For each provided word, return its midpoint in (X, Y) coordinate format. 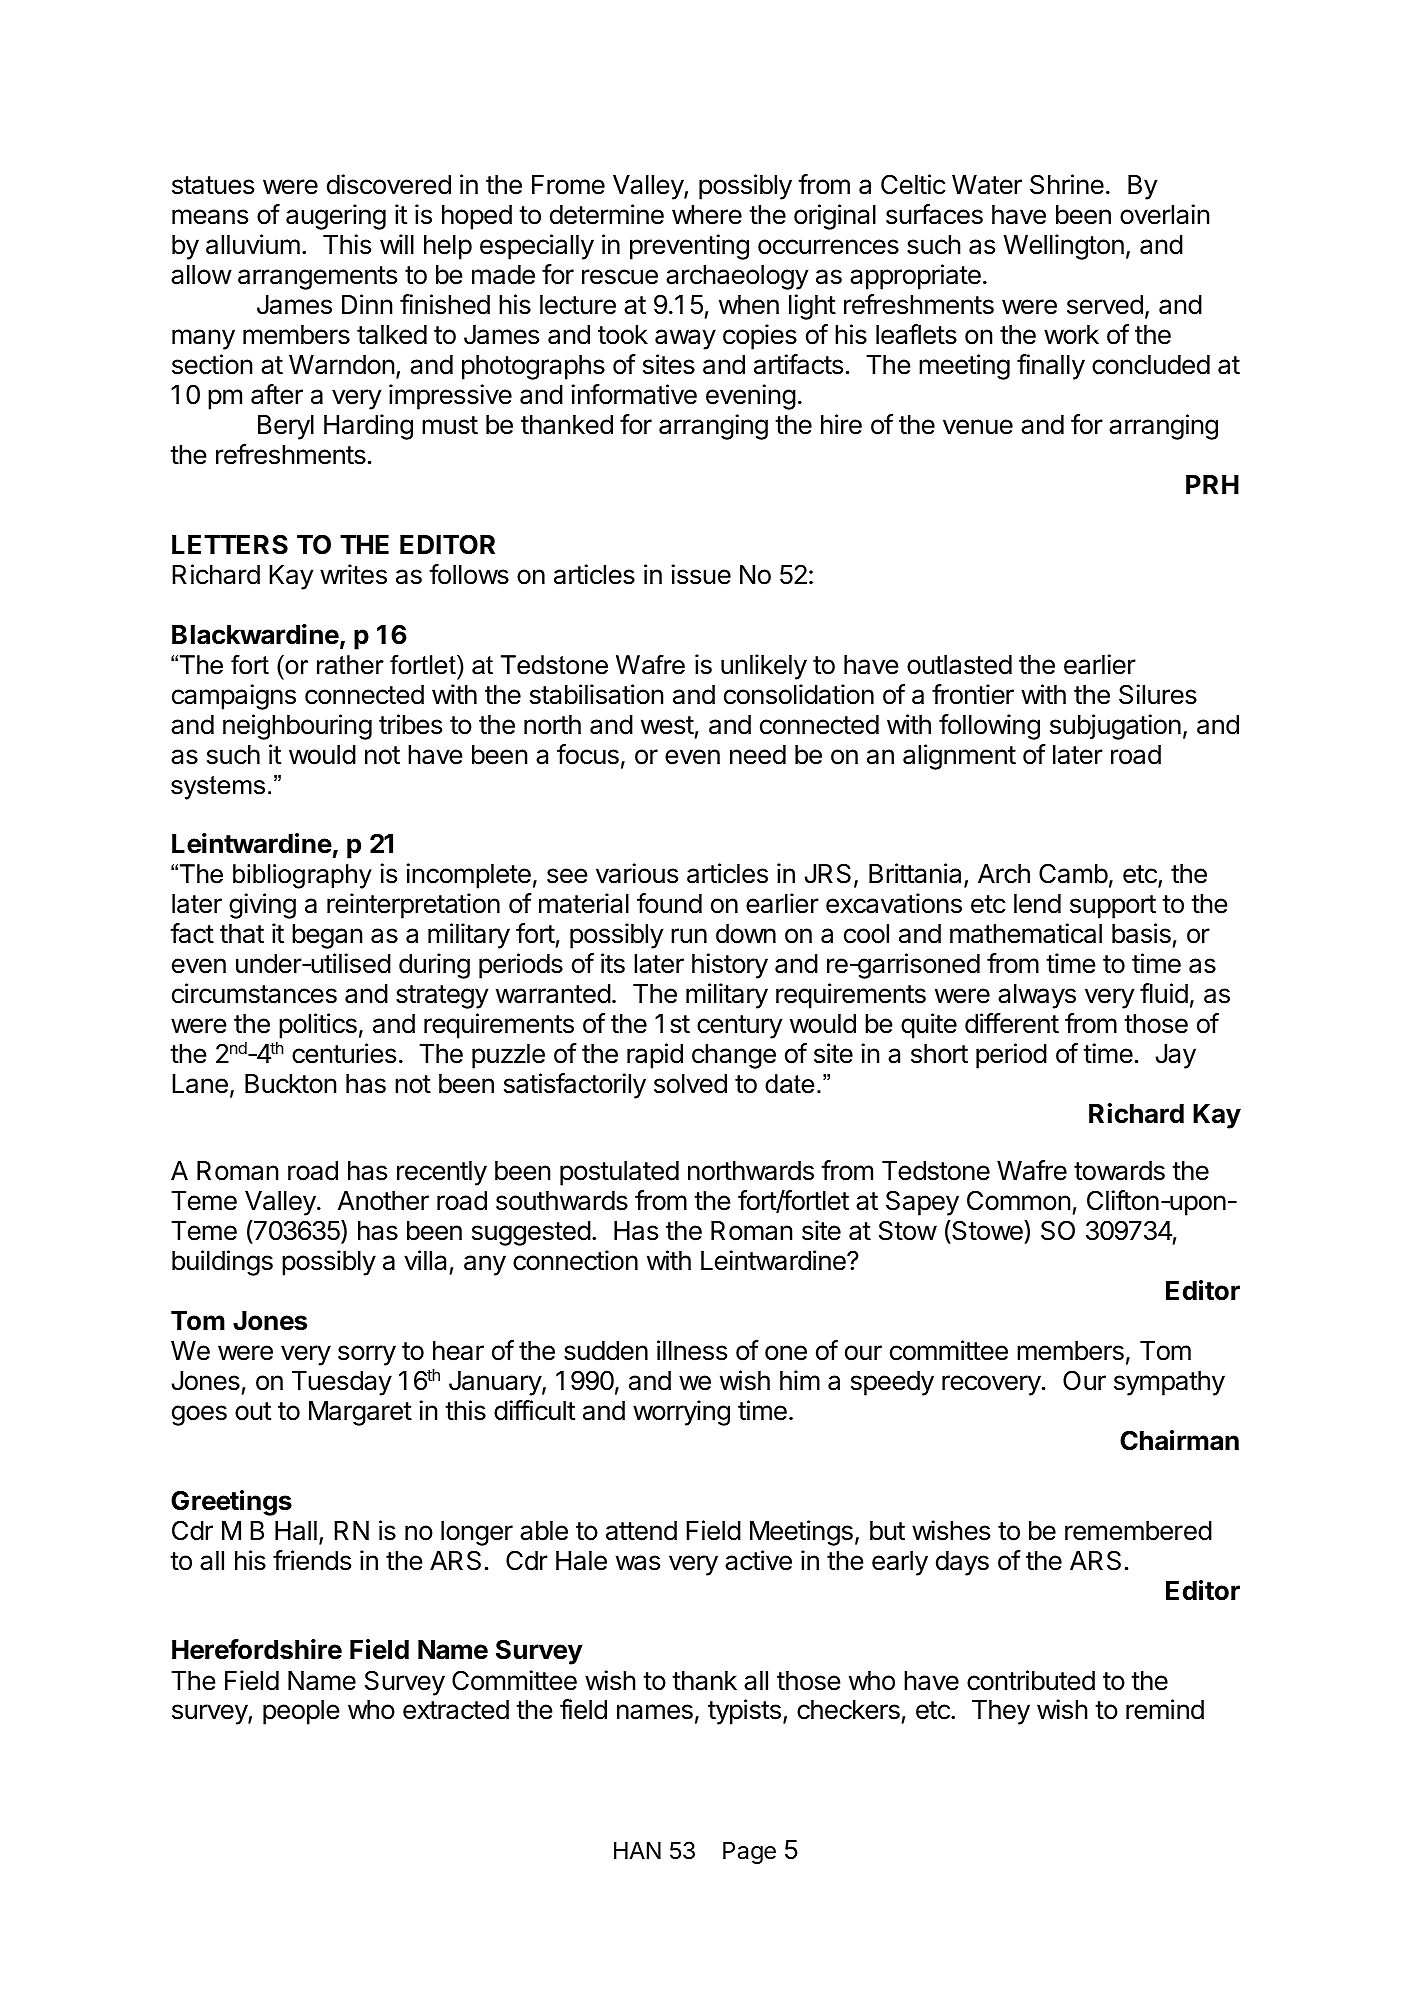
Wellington (1063, 247)
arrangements (317, 278)
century (740, 1027)
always (1037, 996)
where (707, 215)
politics (318, 1026)
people (301, 1712)
